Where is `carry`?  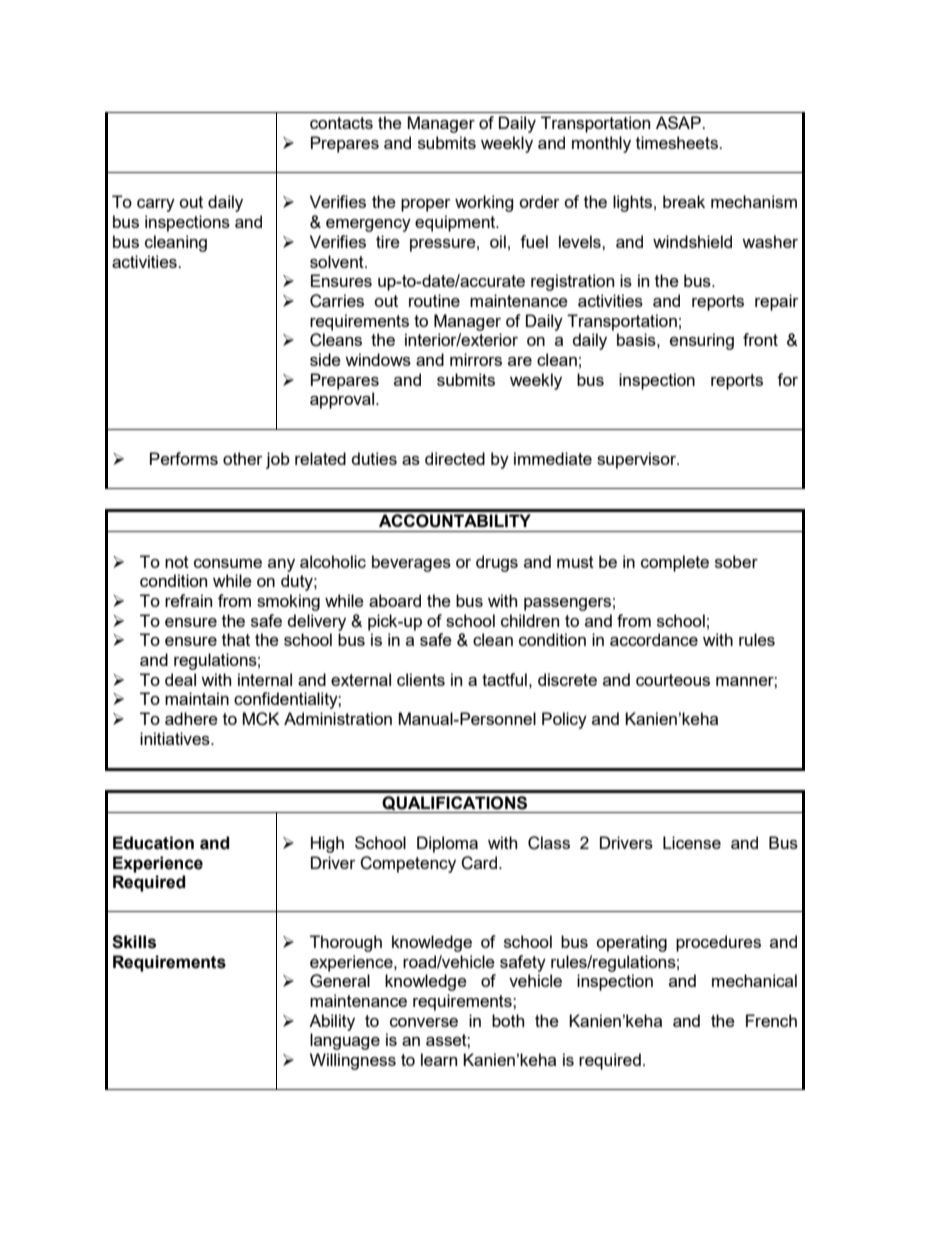
carry is located at coordinates (156, 205).
